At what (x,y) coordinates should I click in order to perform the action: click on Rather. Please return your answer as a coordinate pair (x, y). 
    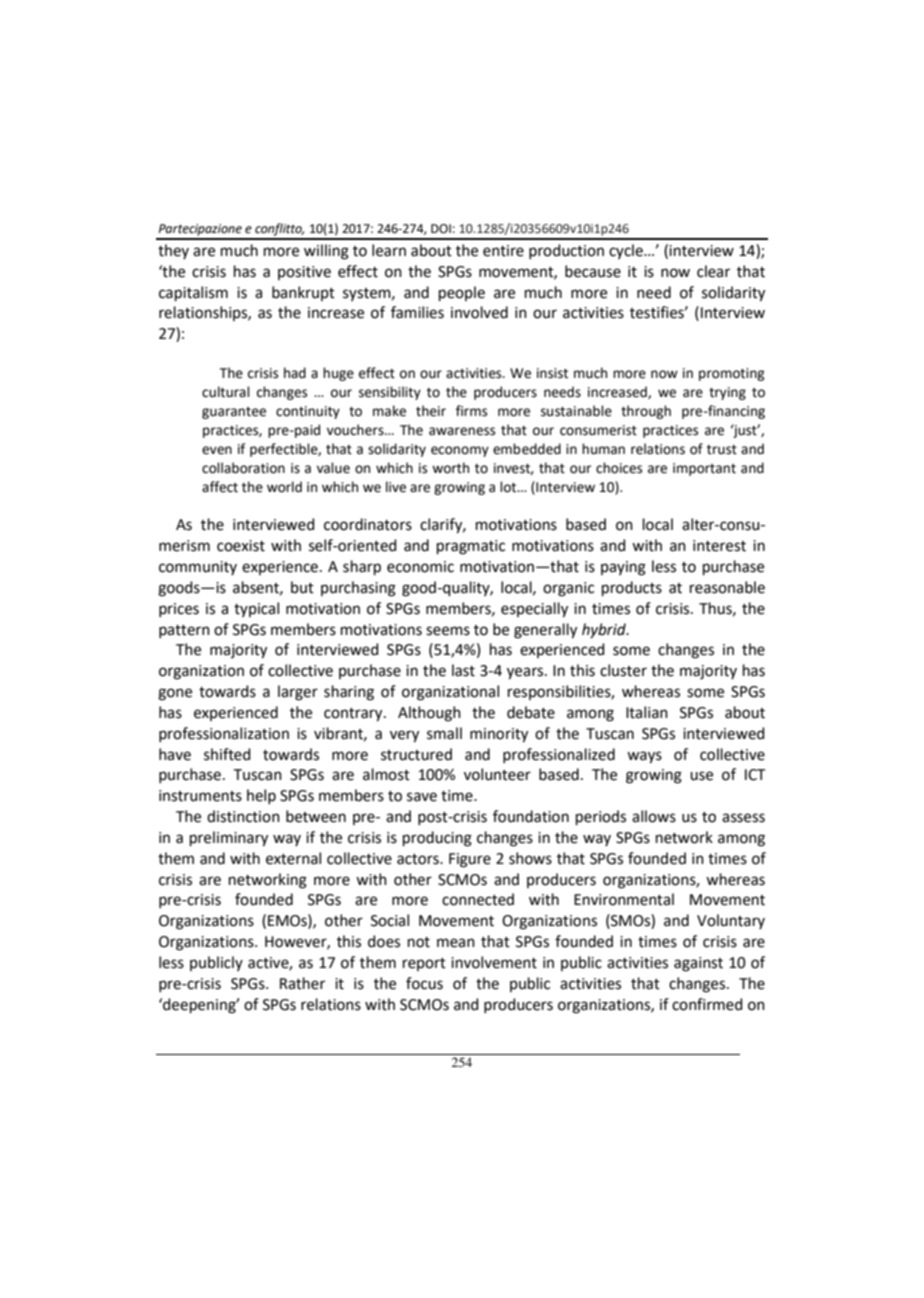
    Looking at the image, I should click on (302, 983).
